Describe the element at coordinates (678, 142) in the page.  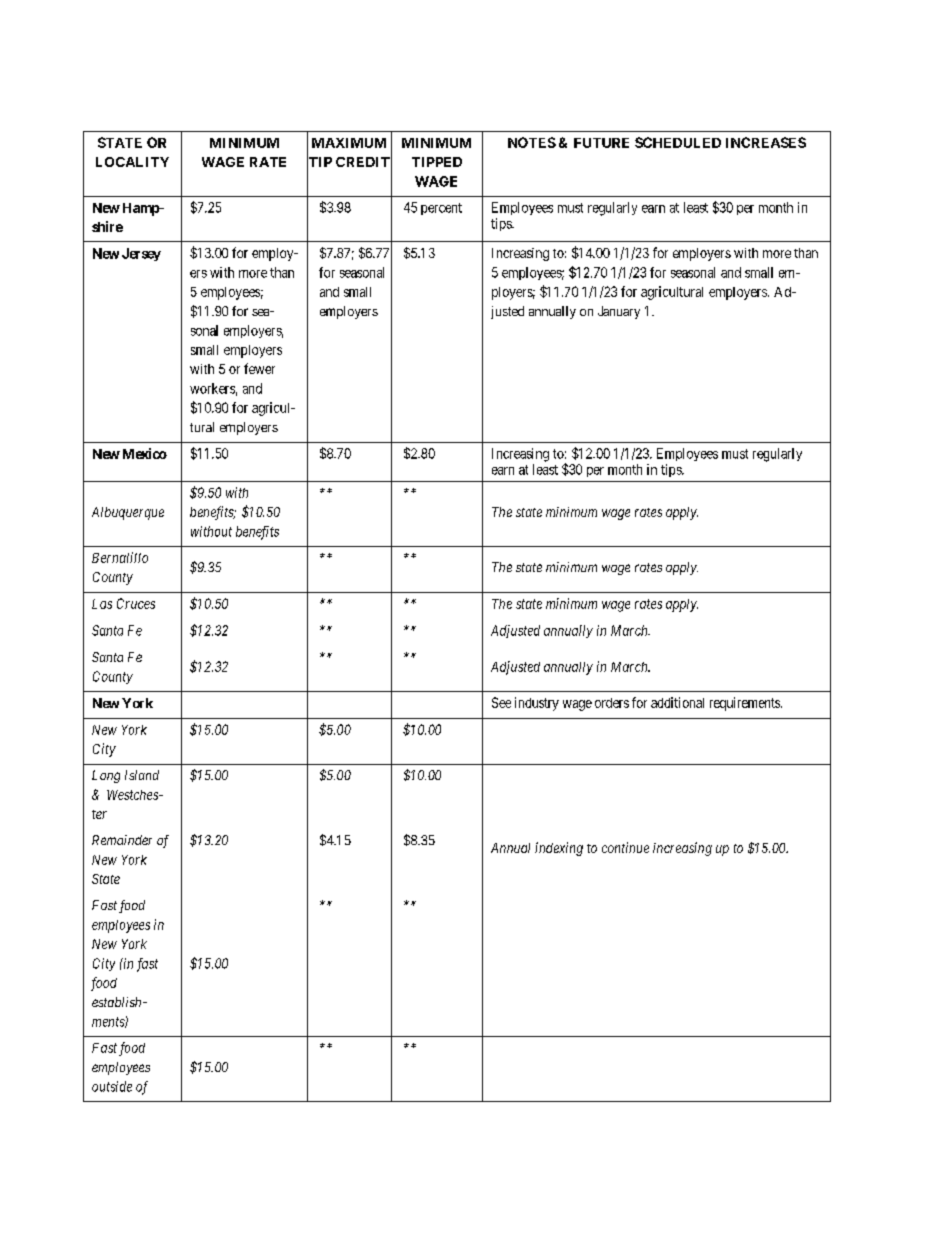
I see `SCHEDULED` at that location.
